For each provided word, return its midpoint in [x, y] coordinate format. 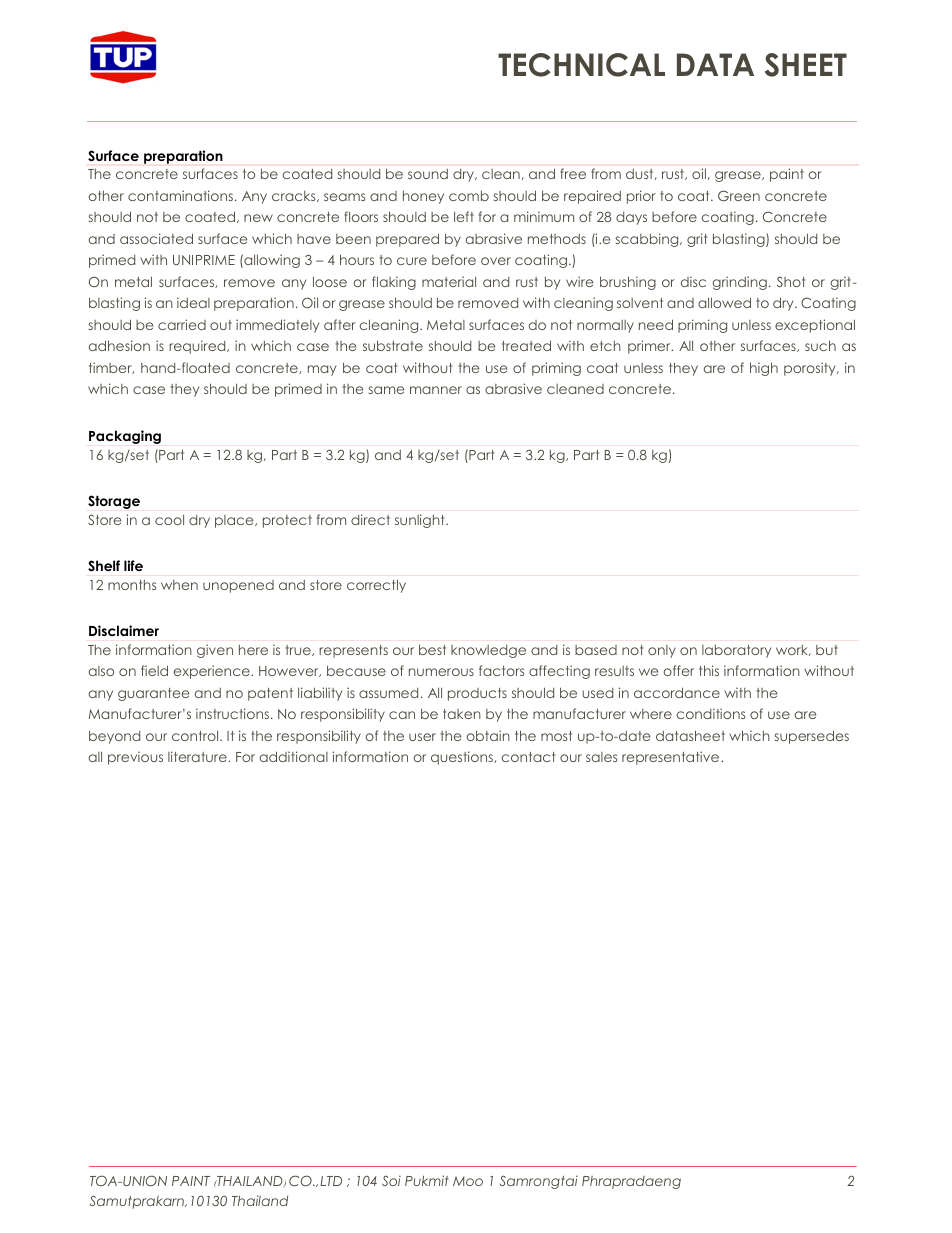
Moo [468, 1181]
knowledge [488, 651]
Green [739, 195]
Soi [391, 1180]
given [215, 651]
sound [428, 174]
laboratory [736, 651]
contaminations [180, 195]
